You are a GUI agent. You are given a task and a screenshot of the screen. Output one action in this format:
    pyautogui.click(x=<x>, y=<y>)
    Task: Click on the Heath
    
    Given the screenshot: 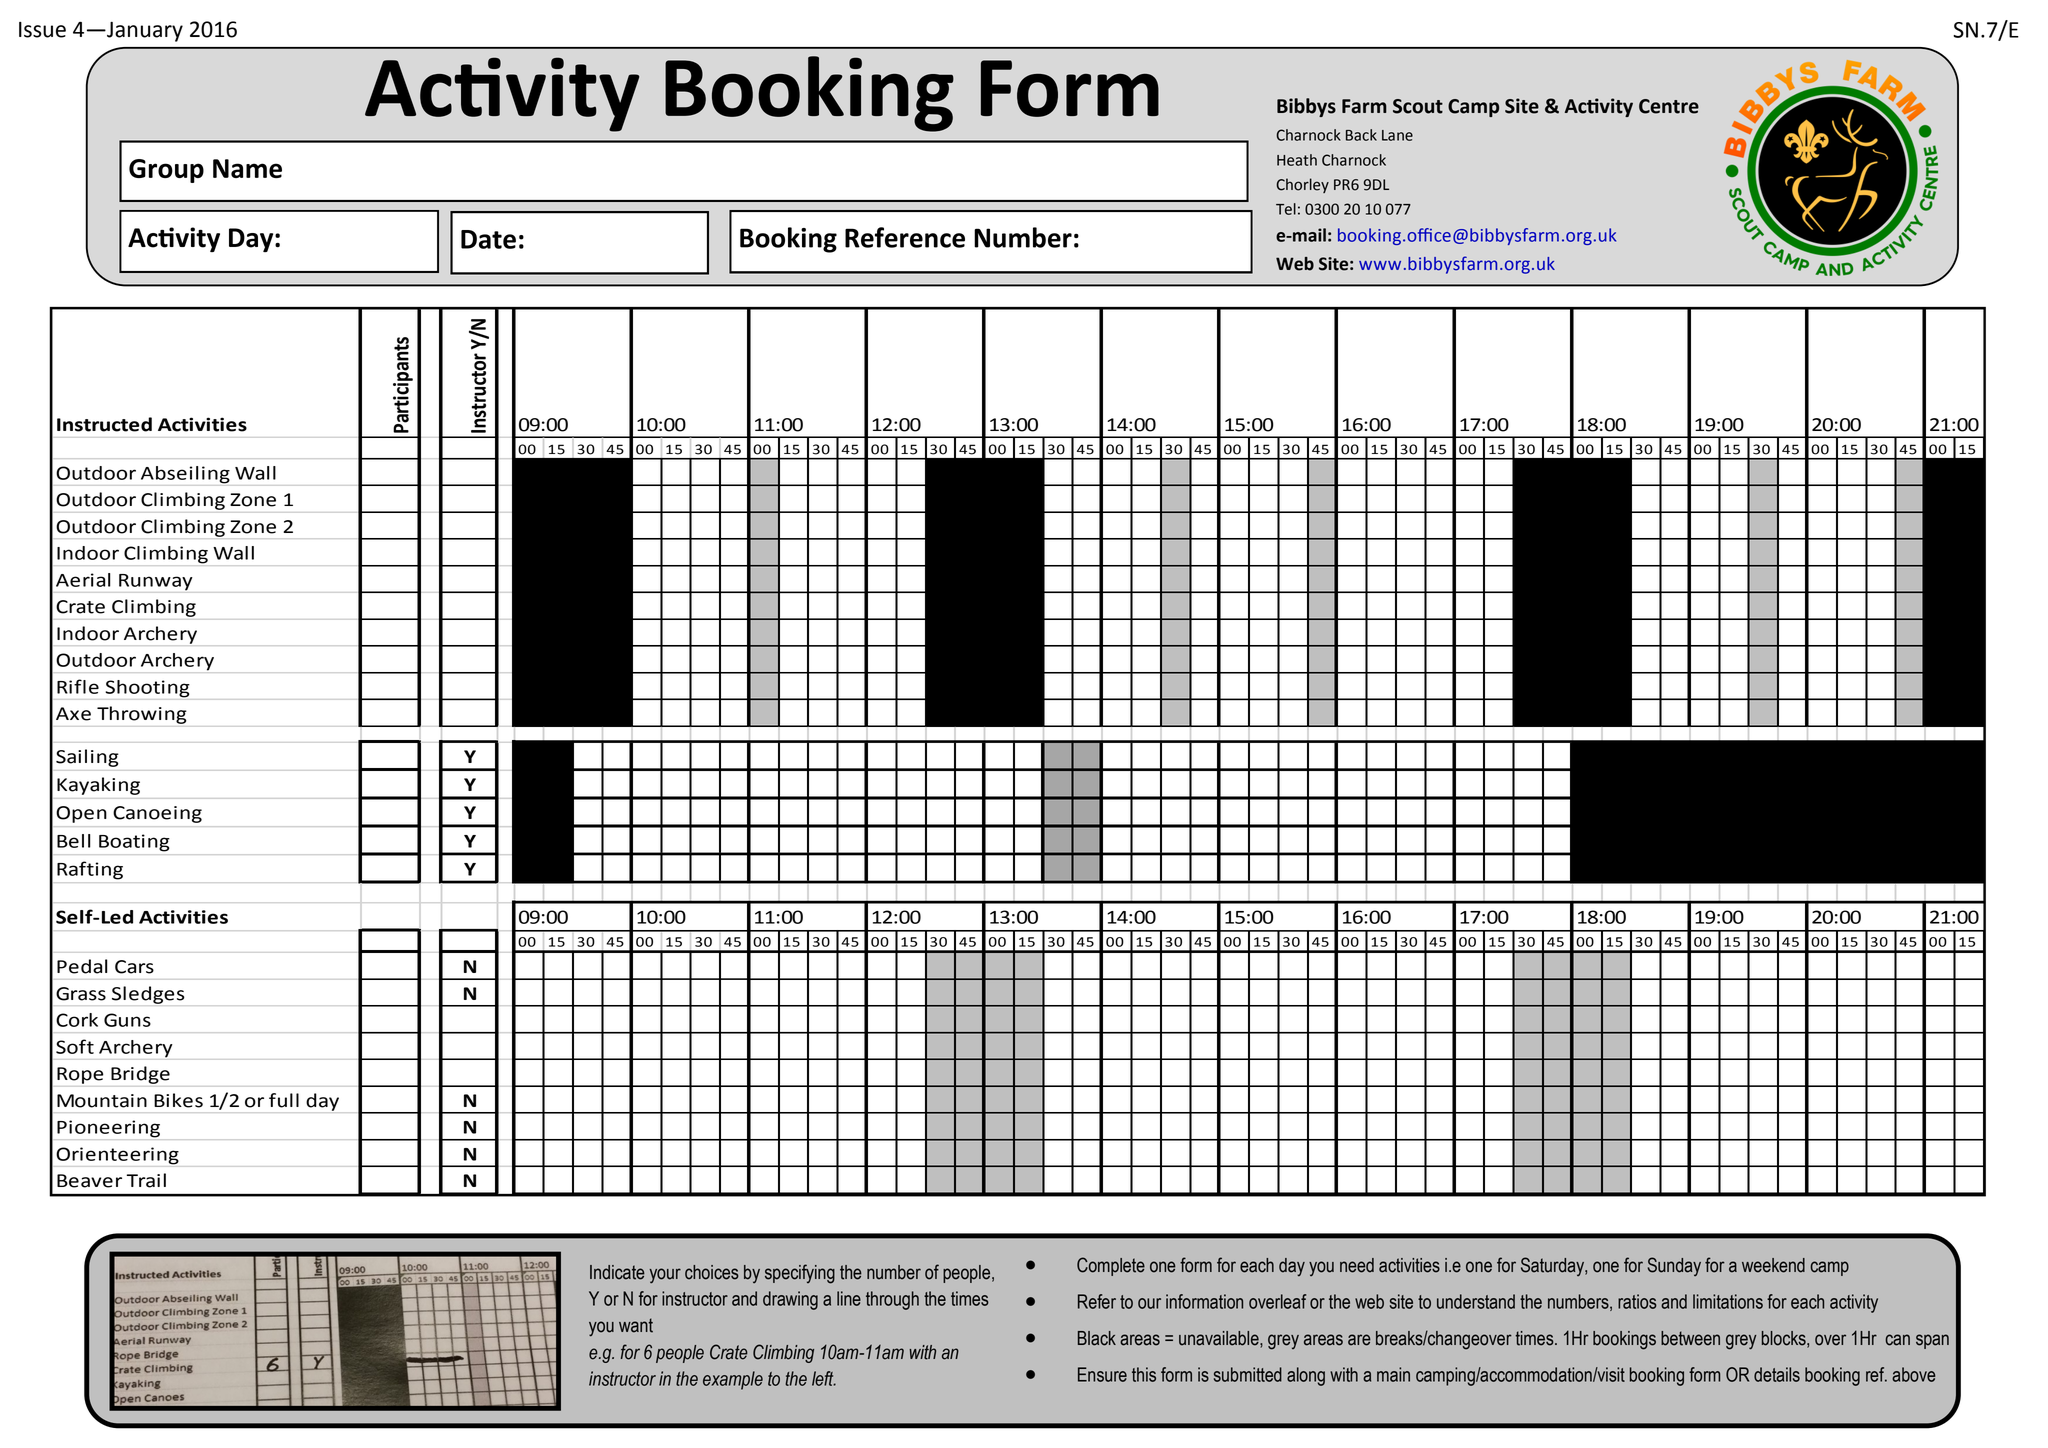 What is the action you would take?
    pyautogui.click(x=1297, y=160)
